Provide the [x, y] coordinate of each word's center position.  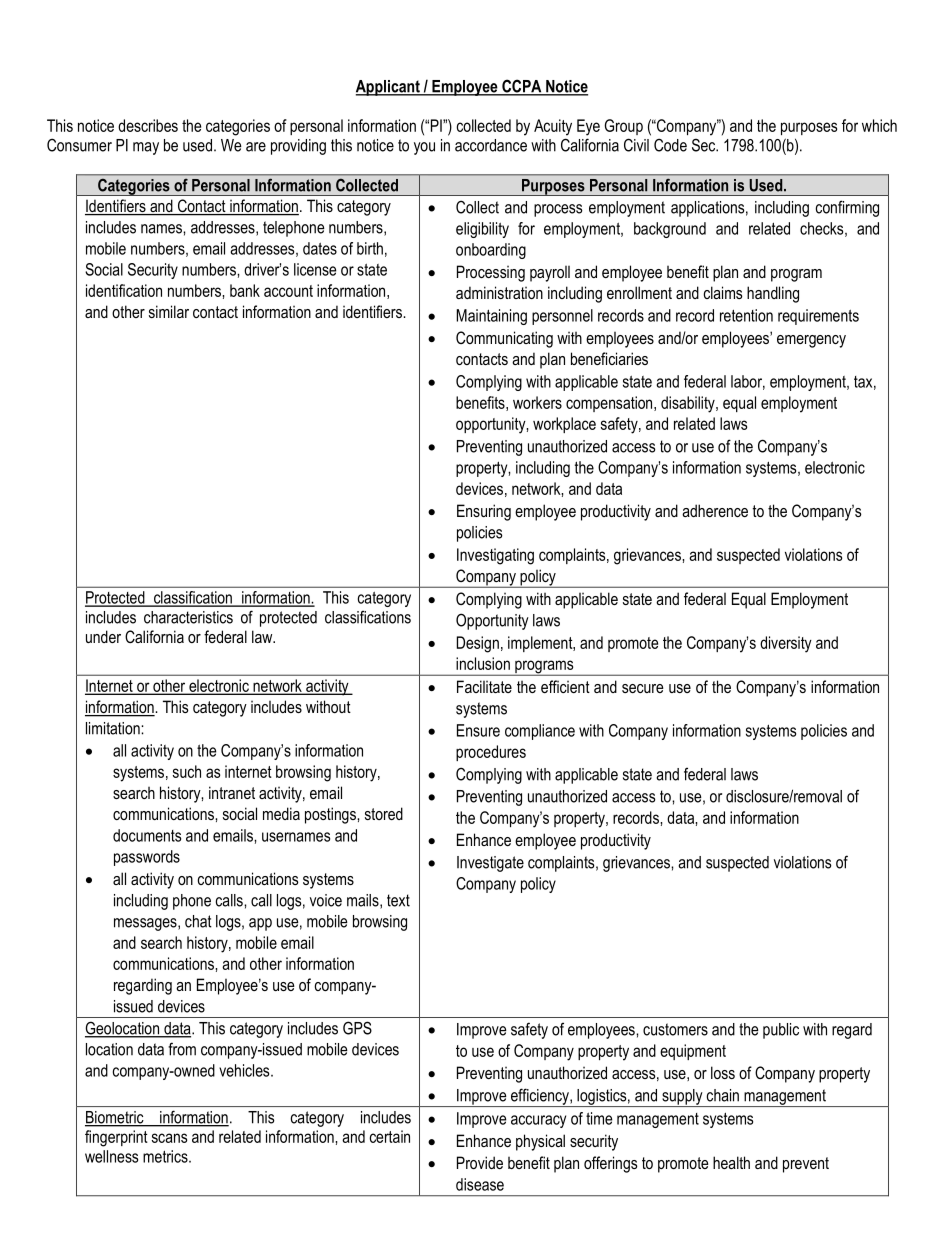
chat [198, 921]
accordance [491, 145]
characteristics [188, 617]
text [398, 900]
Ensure [478, 730]
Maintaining [491, 317]
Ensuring [484, 512]
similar [169, 311]
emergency [811, 341]
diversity [786, 644]
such [187, 771]
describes [148, 125]
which [879, 125]
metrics [166, 1156]
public [781, 1031]
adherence [715, 510]
